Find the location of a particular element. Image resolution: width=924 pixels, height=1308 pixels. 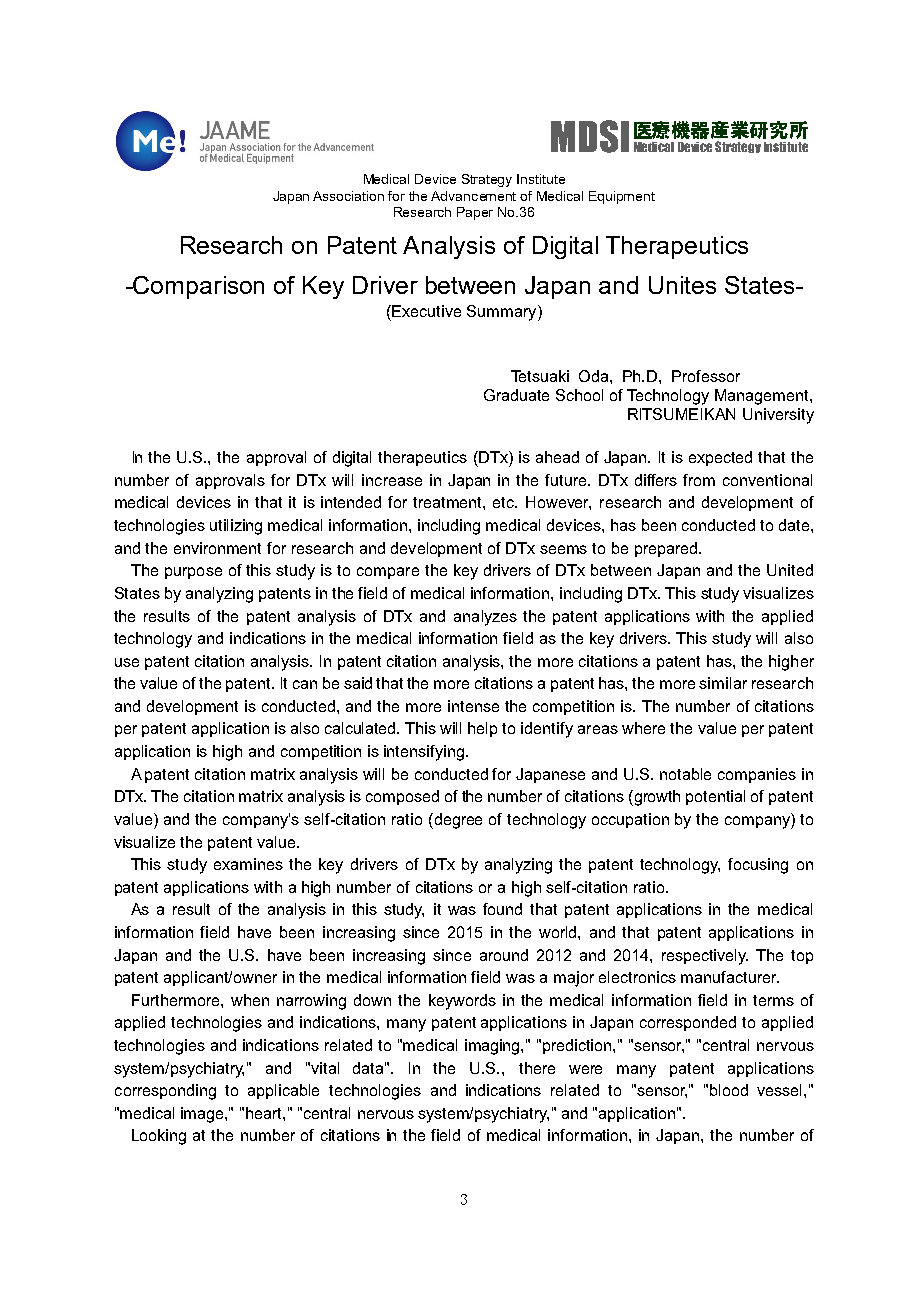

corresponding is located at coordinates (165, 1092).
